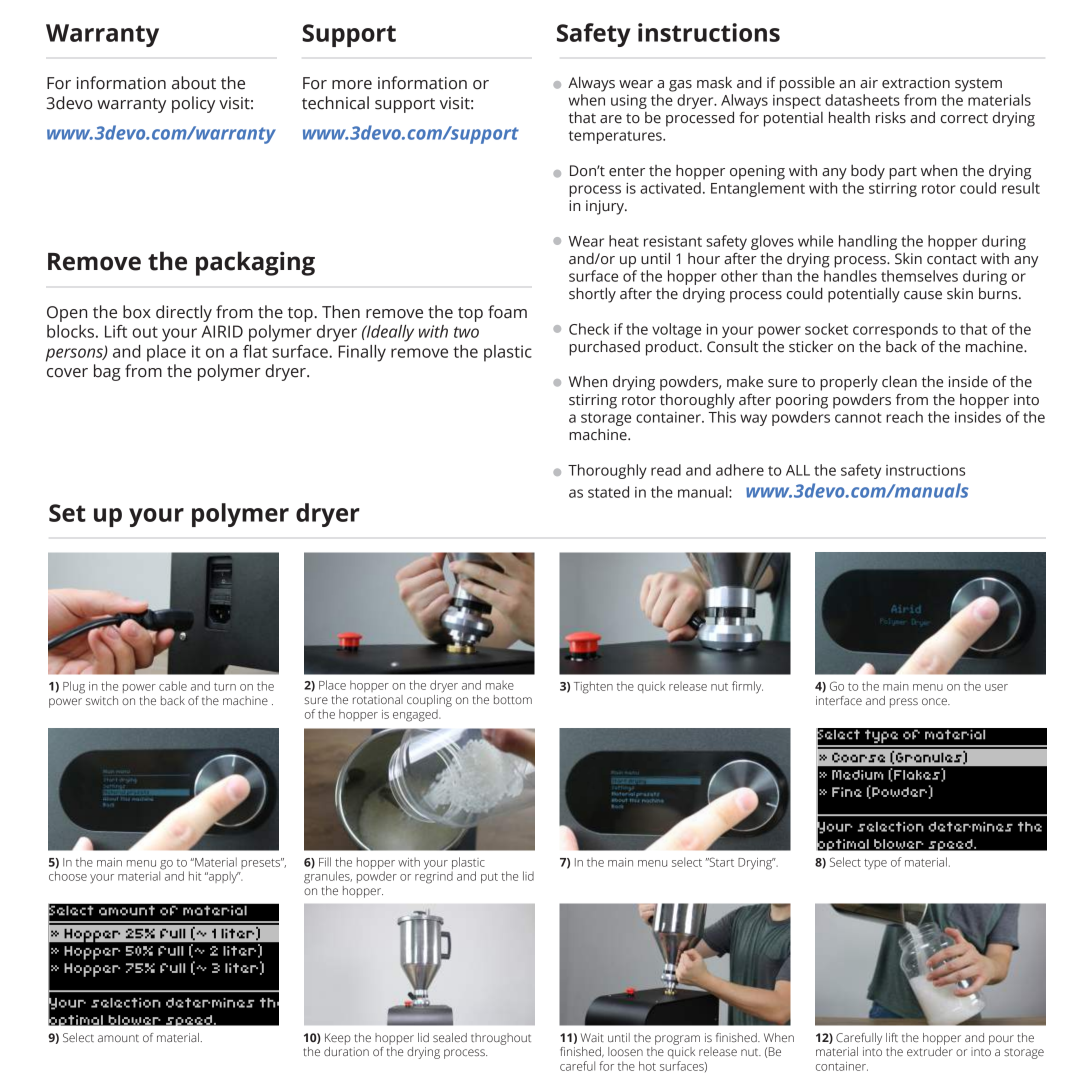 The image size is (1092, 1092). I want to click on throughout, so click(501, 1039).
